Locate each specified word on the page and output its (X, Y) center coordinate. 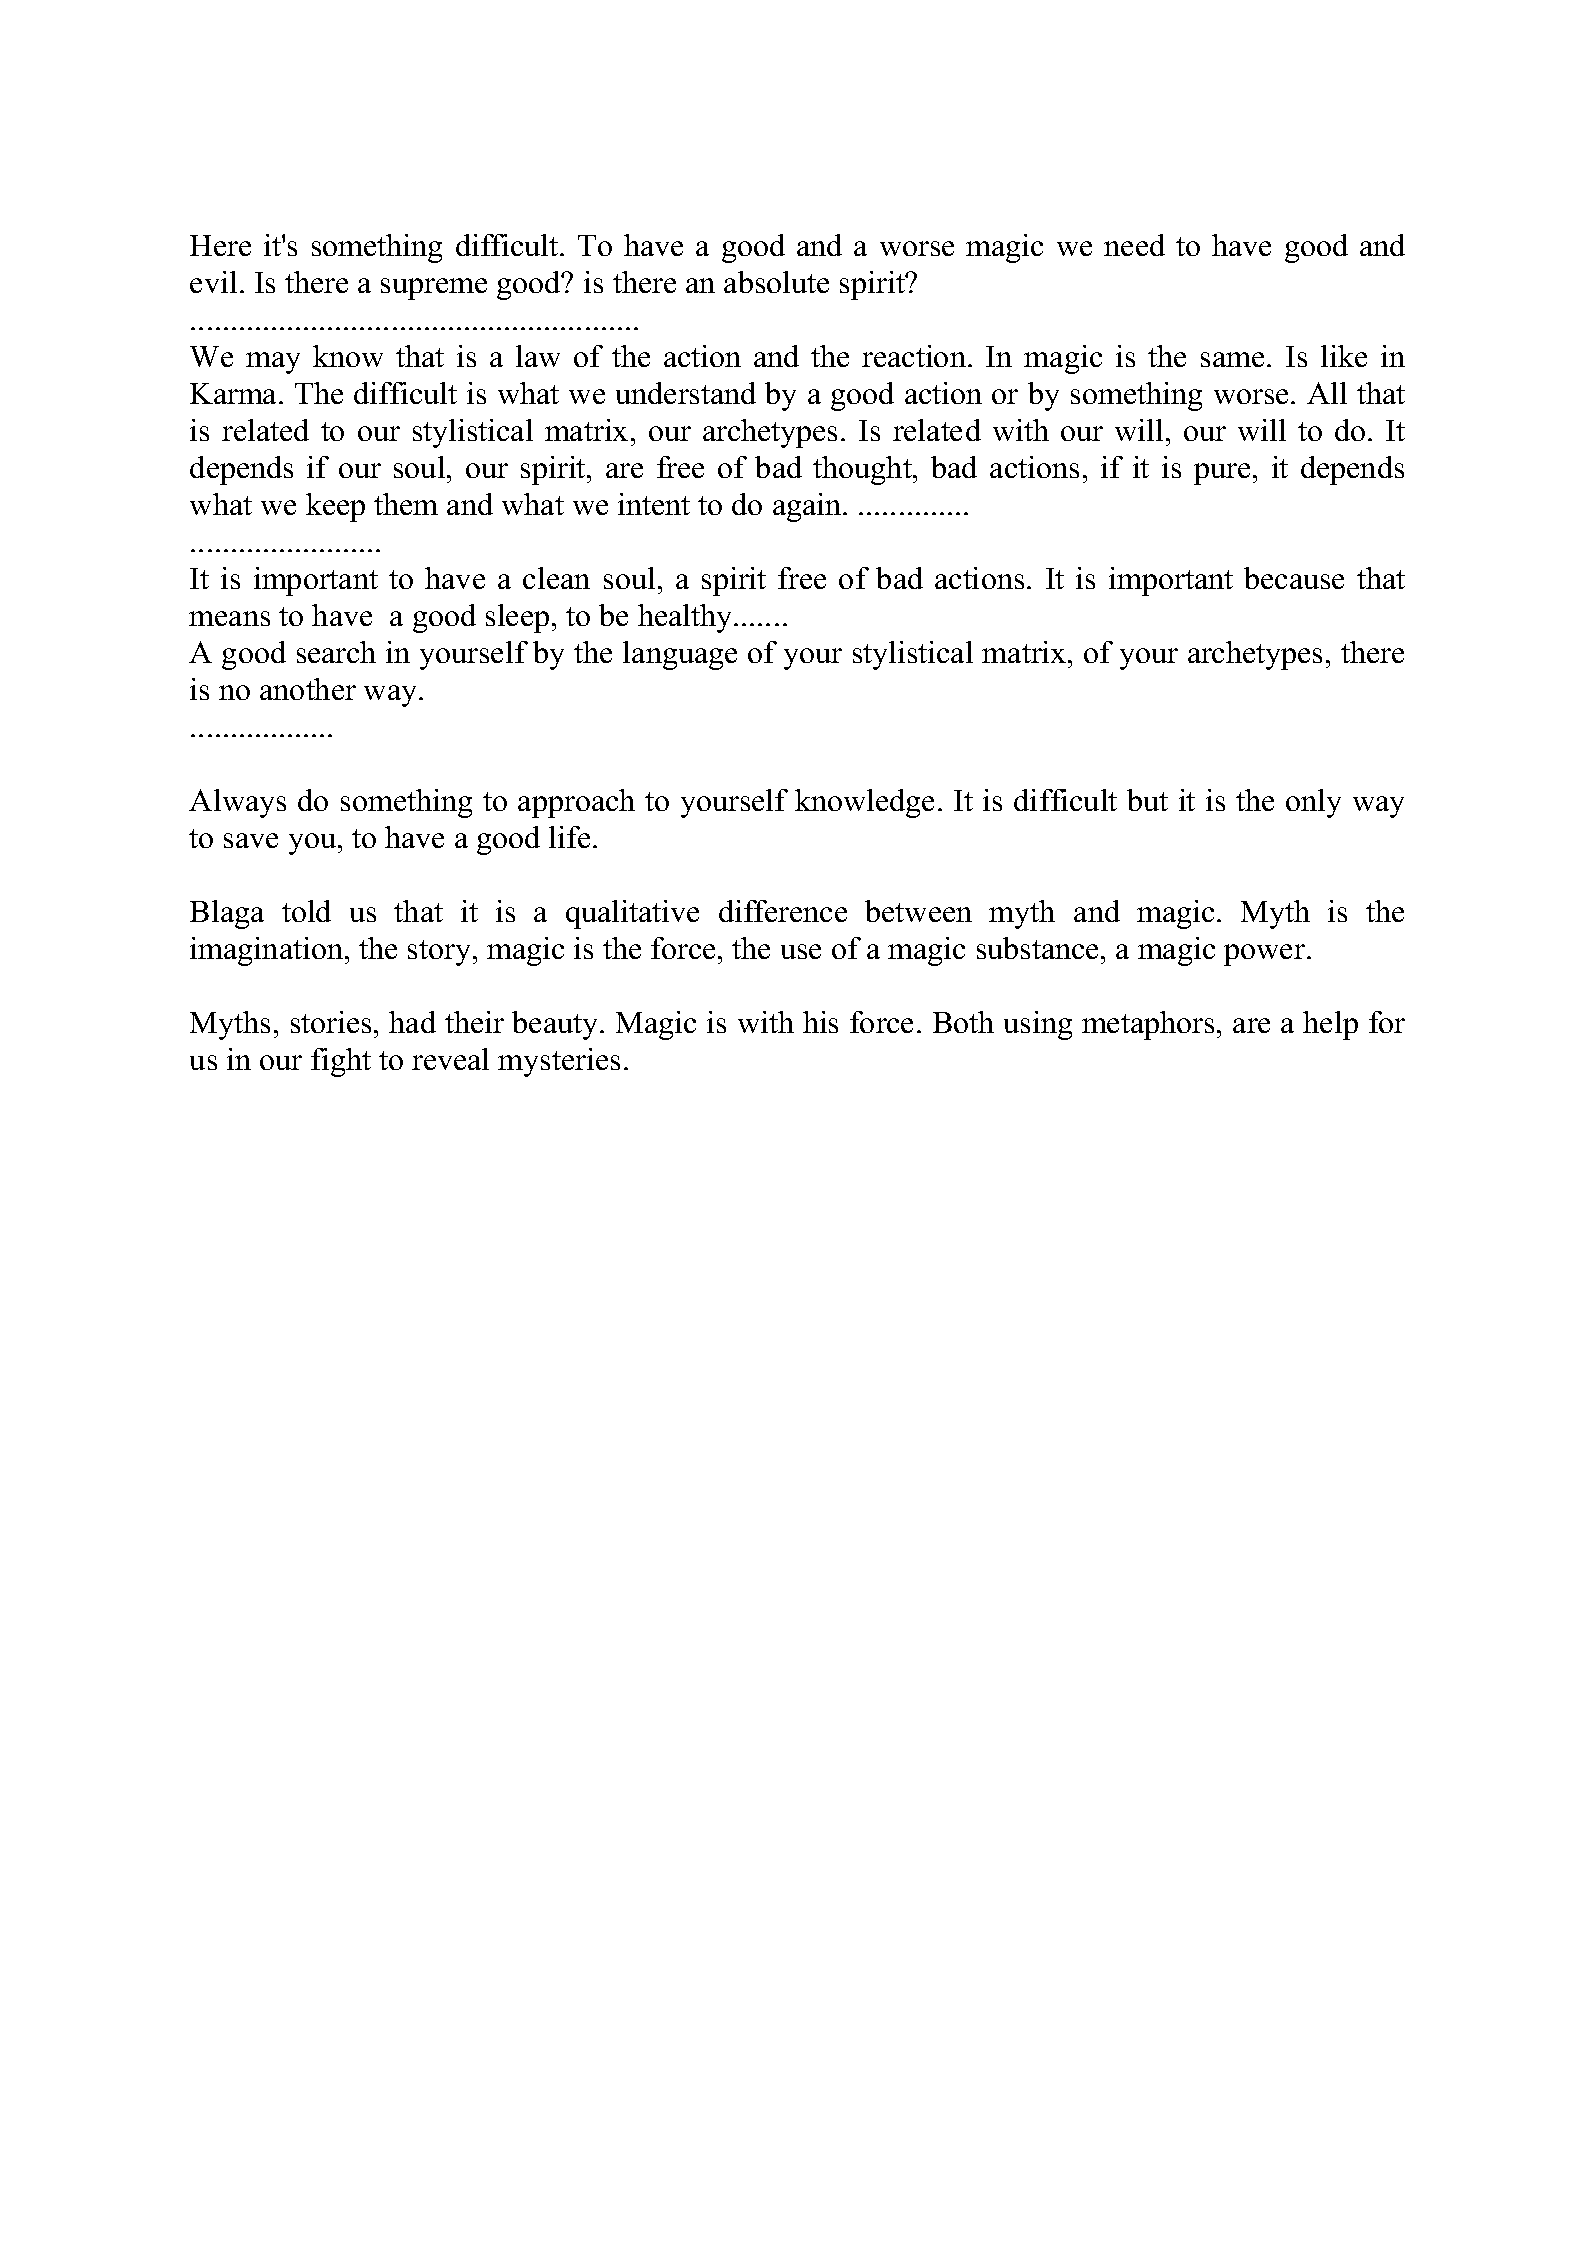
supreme (434, 289)
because (1294, 578)
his (820, 1022)
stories (331, 1022)
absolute (776, 282)
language (680, 655)
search (336, 652)
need (1134, 245)
